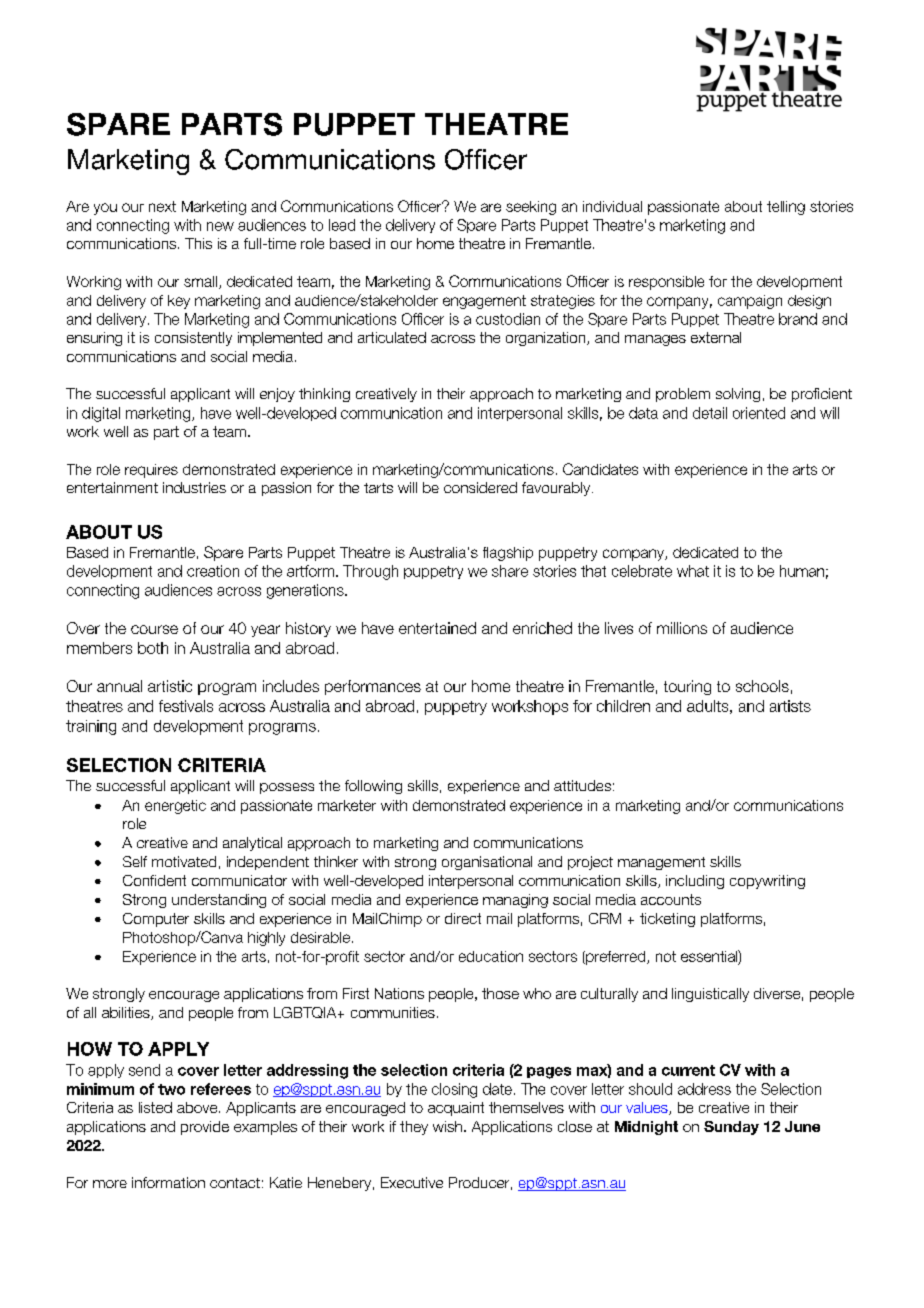 Image resolution: width=924 pixels, height=1308 pixels. What do you see at coordinates (767, 882) in the screenshot?
I see `copywriting` at bounding box center [767, 882].
